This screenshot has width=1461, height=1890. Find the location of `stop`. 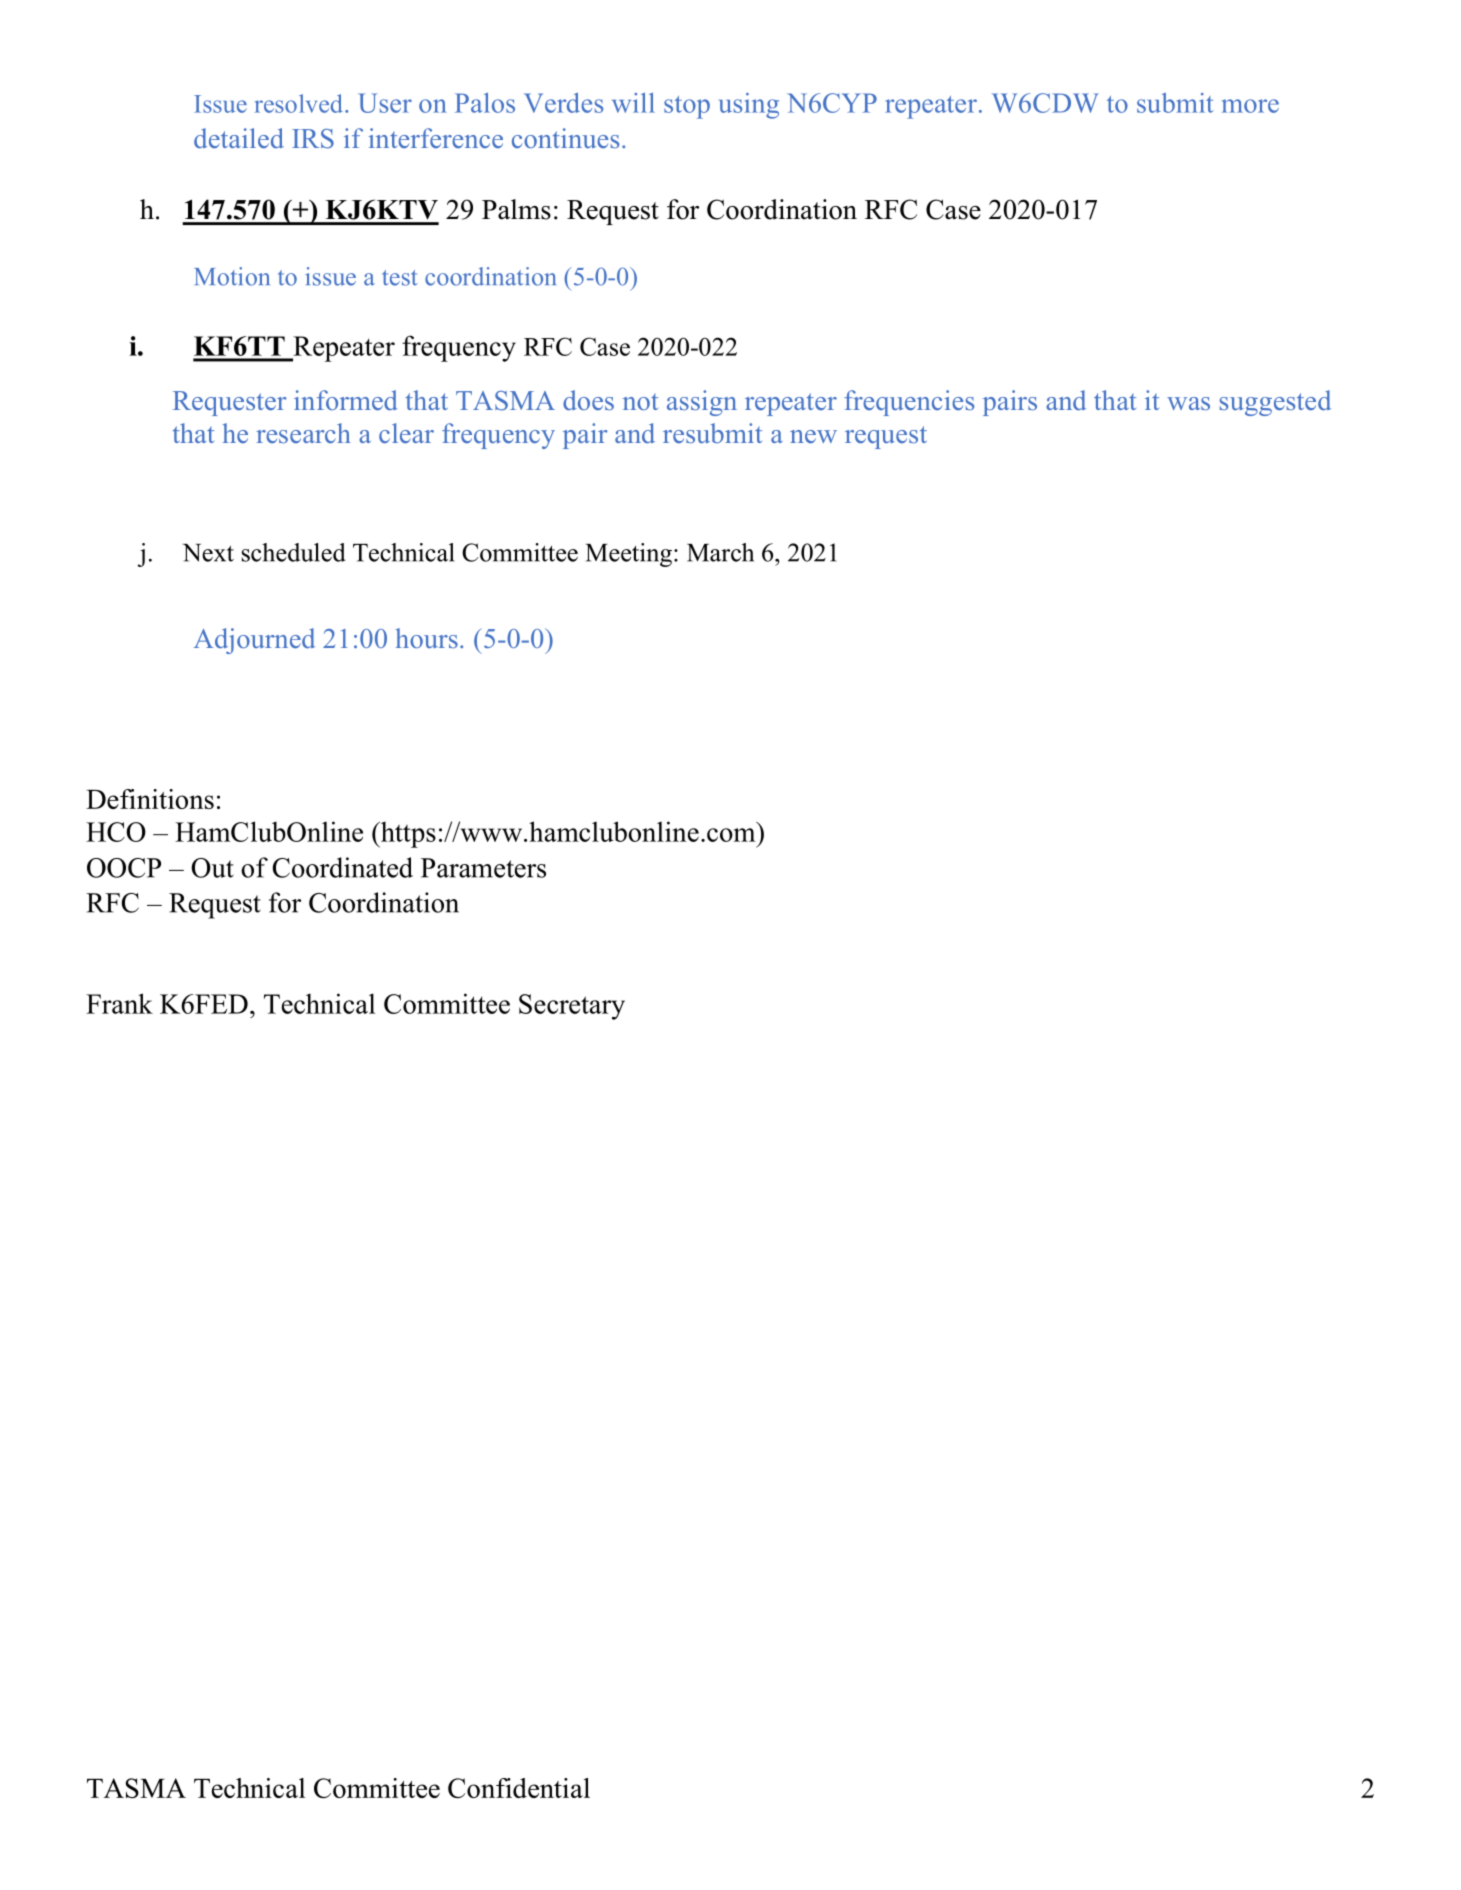

stop is located at coordinates (687, 107).
